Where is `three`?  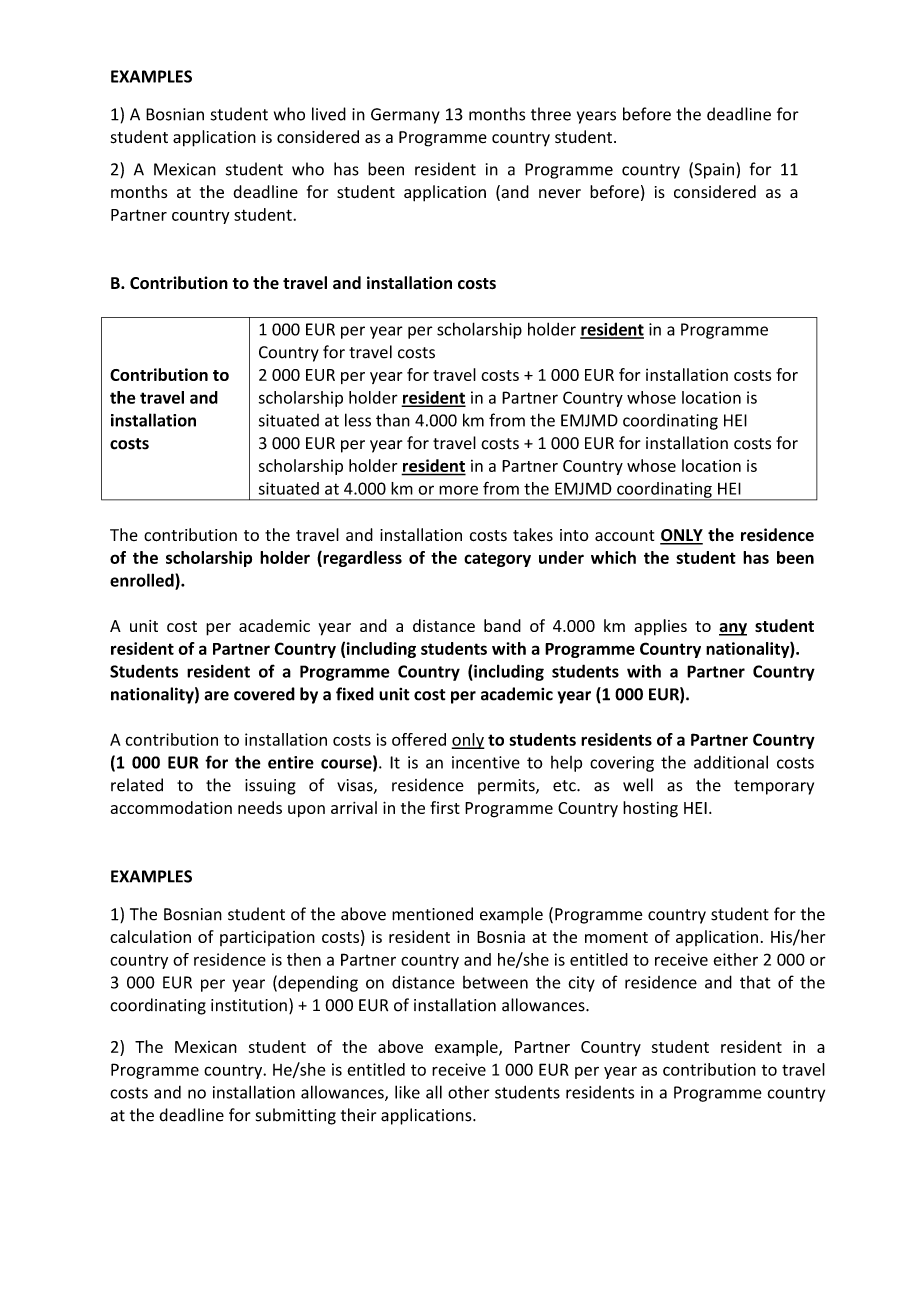 three is located at coordinates (551, 114).
